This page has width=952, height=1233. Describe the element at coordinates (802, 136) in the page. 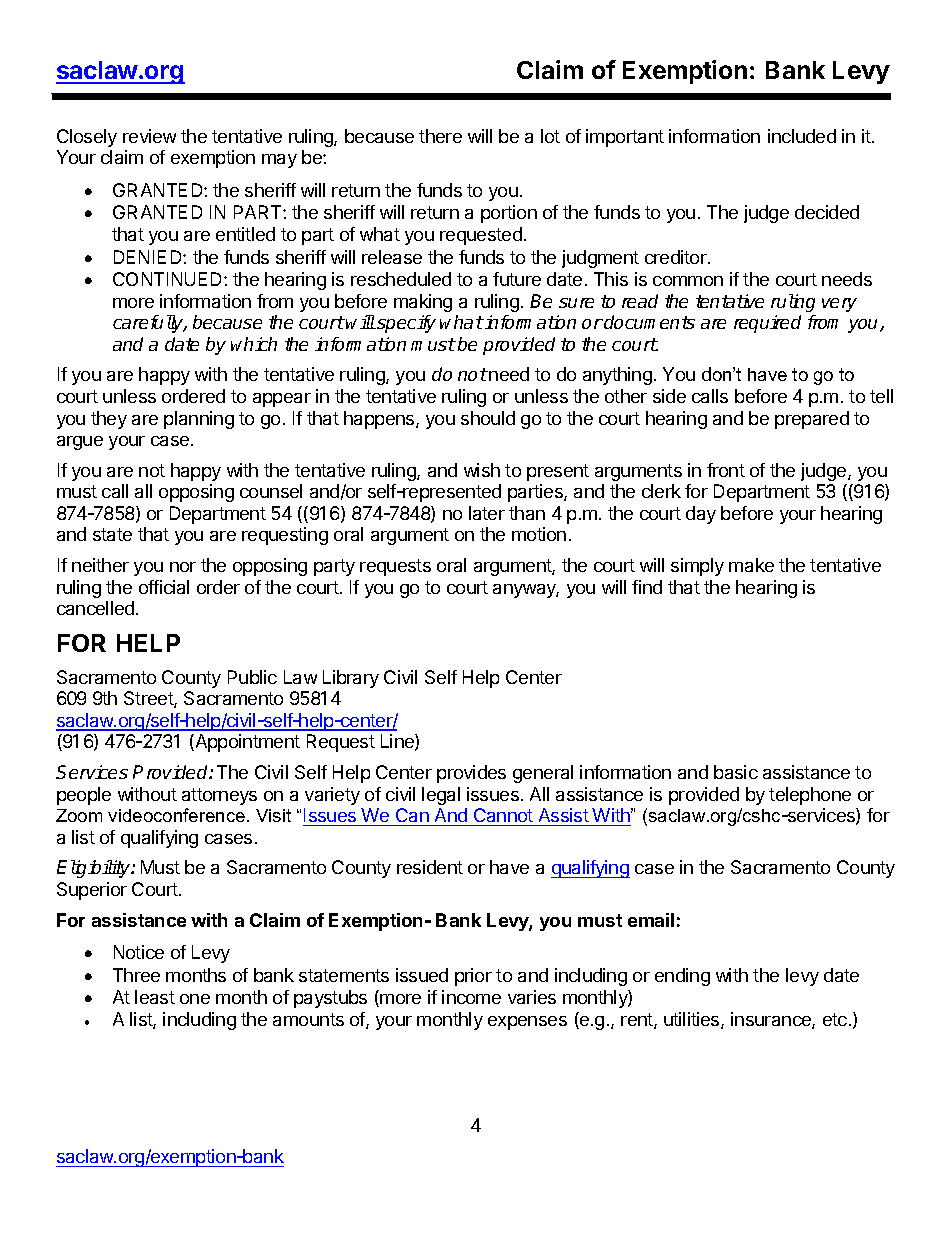

I see `included` at that location.
